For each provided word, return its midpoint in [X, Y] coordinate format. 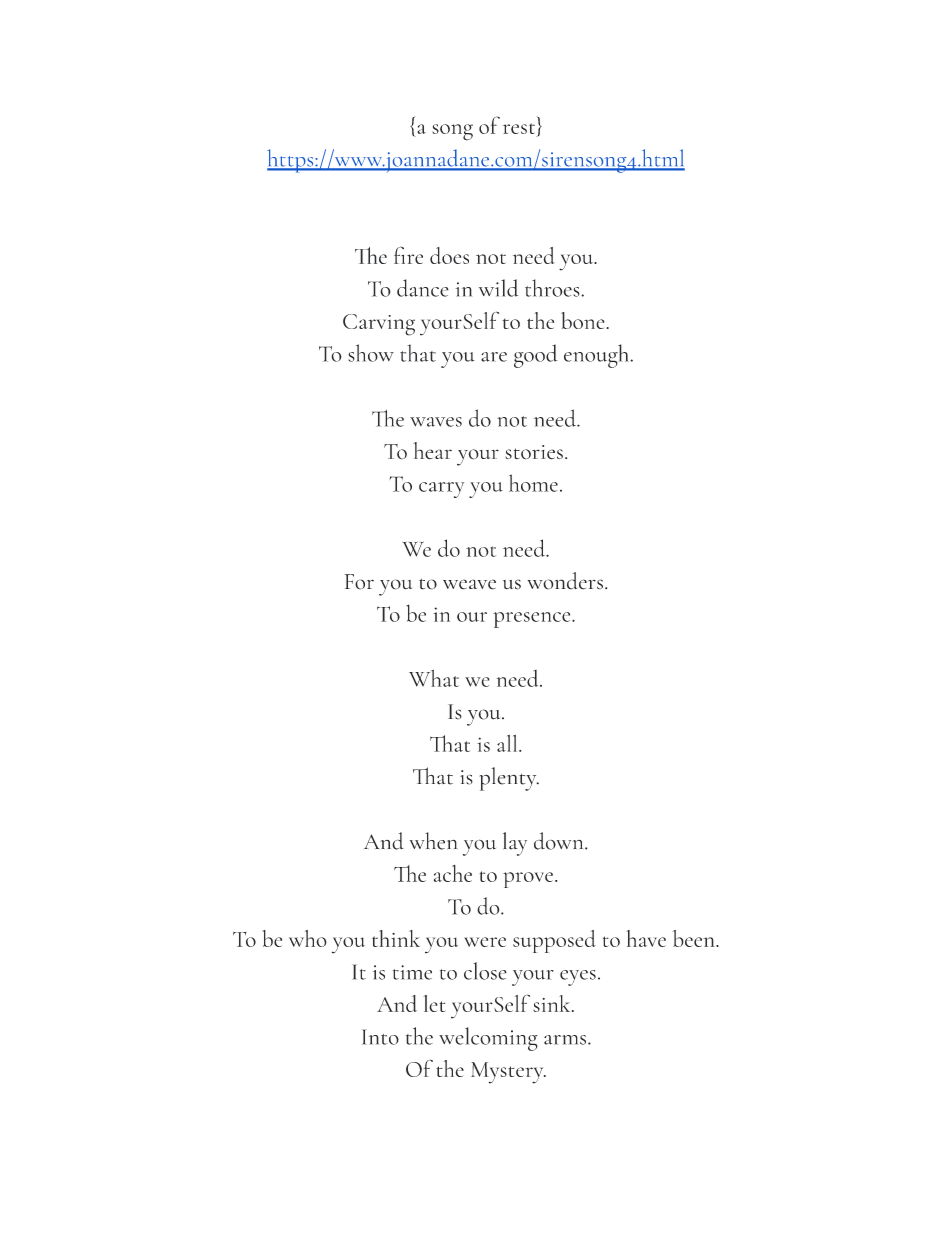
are [494, 357]
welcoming [488, 1039]
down [560, 841]
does [449, 255]
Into [380, 1037]
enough [597, 356]
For [359, 582]
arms [565, 1040]
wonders [565, 581]
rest [519, 128]
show [371, 353]
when [433, 841]
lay [515, 844]
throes [553, 288]
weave [469, 584]
